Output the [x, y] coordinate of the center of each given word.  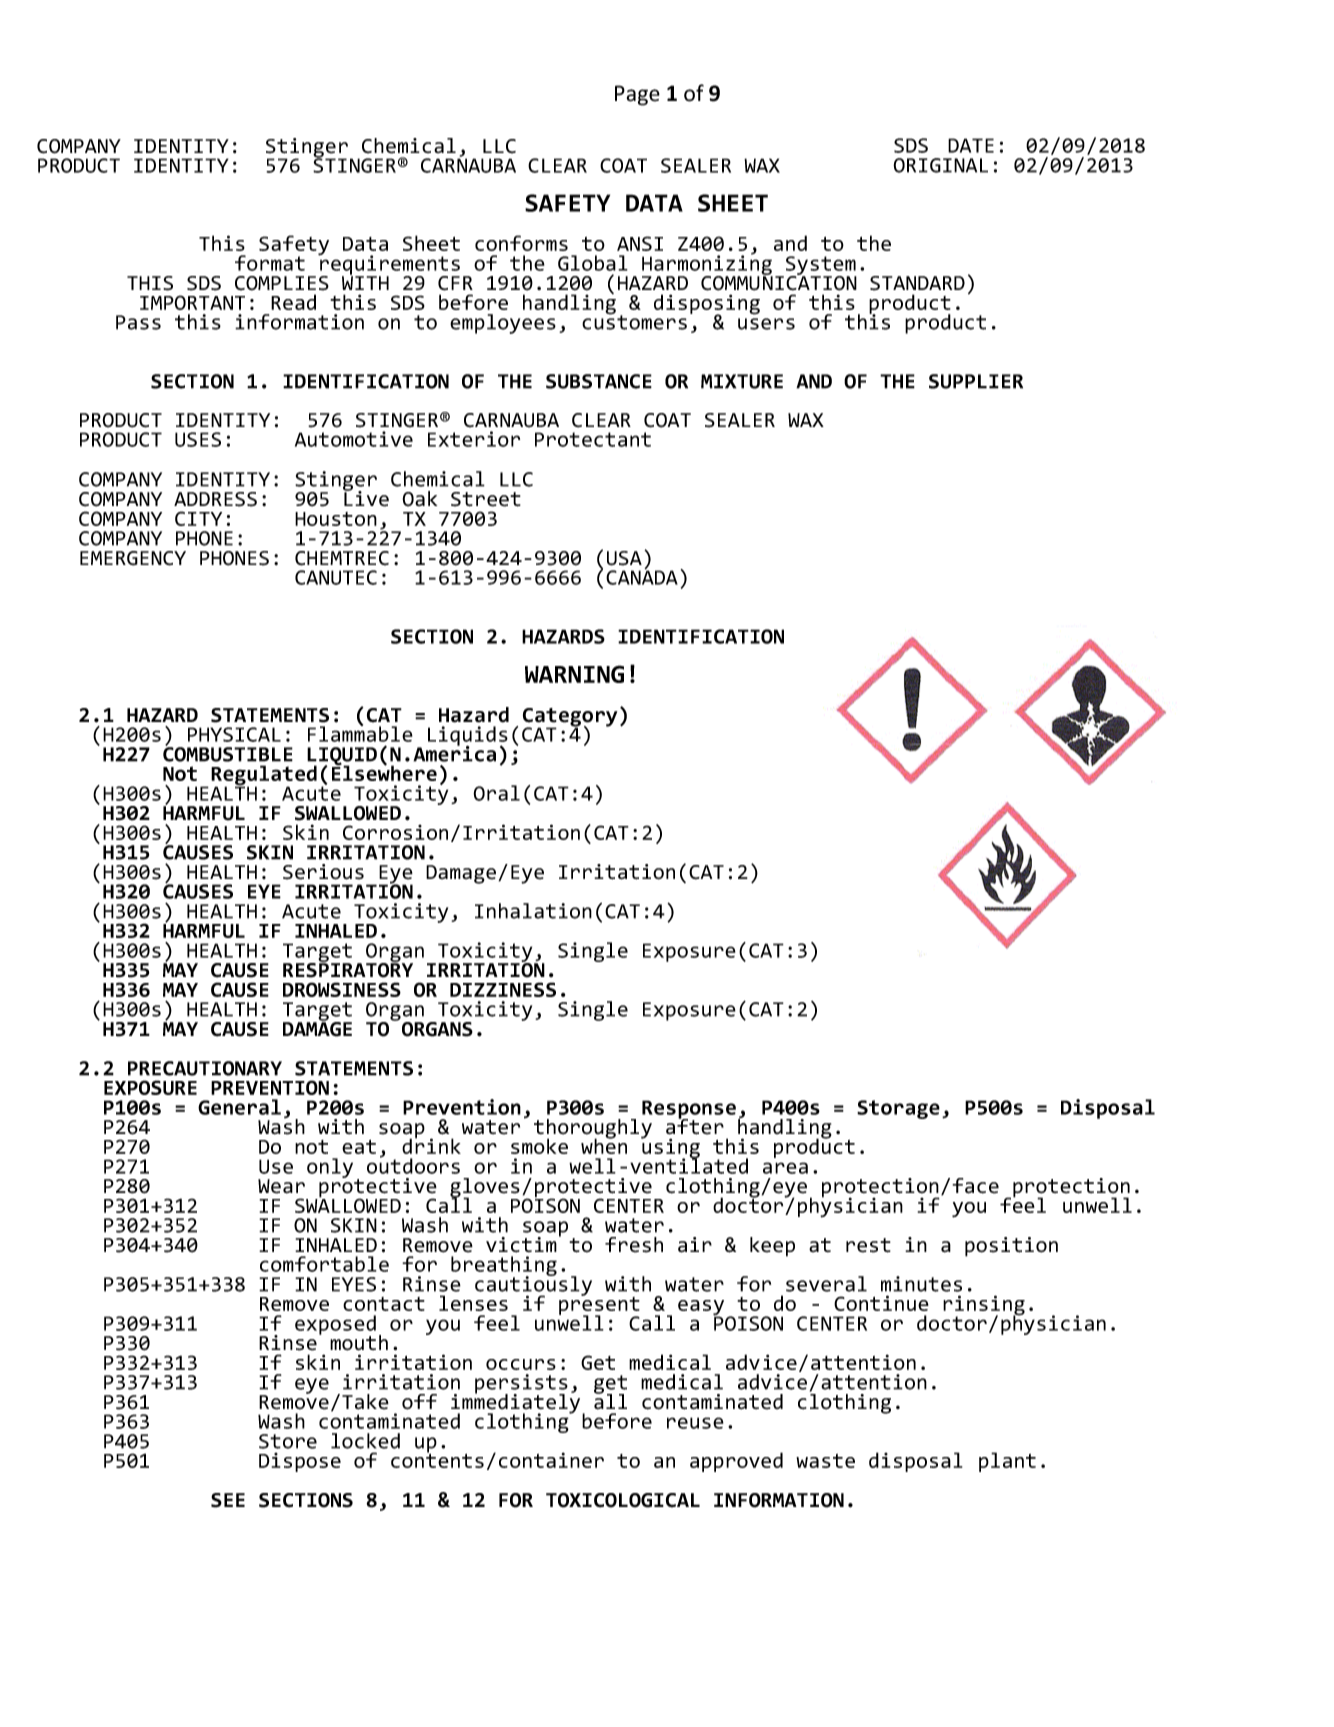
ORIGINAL [940, 165]
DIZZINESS [503, 989]
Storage [898, 1109]
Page [637, 95]
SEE [228, 1500]
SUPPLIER [976, 381]
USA [624, 558]
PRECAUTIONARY [205, 1068]
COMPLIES [282, 283]
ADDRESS [215, 499]
